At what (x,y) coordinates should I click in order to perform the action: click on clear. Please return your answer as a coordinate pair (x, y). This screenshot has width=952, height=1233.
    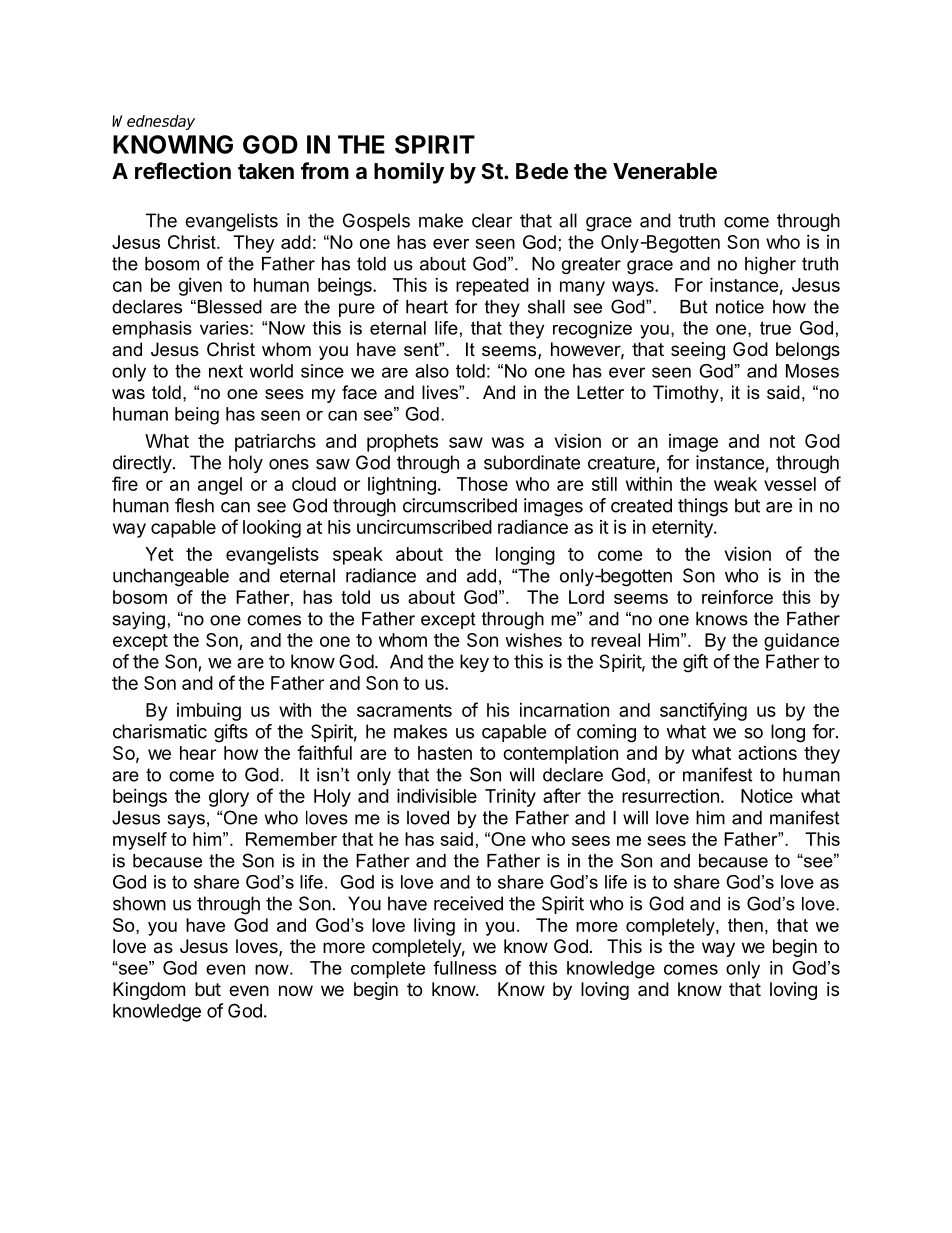
    Looking at the image, I should click on (492, 220).
